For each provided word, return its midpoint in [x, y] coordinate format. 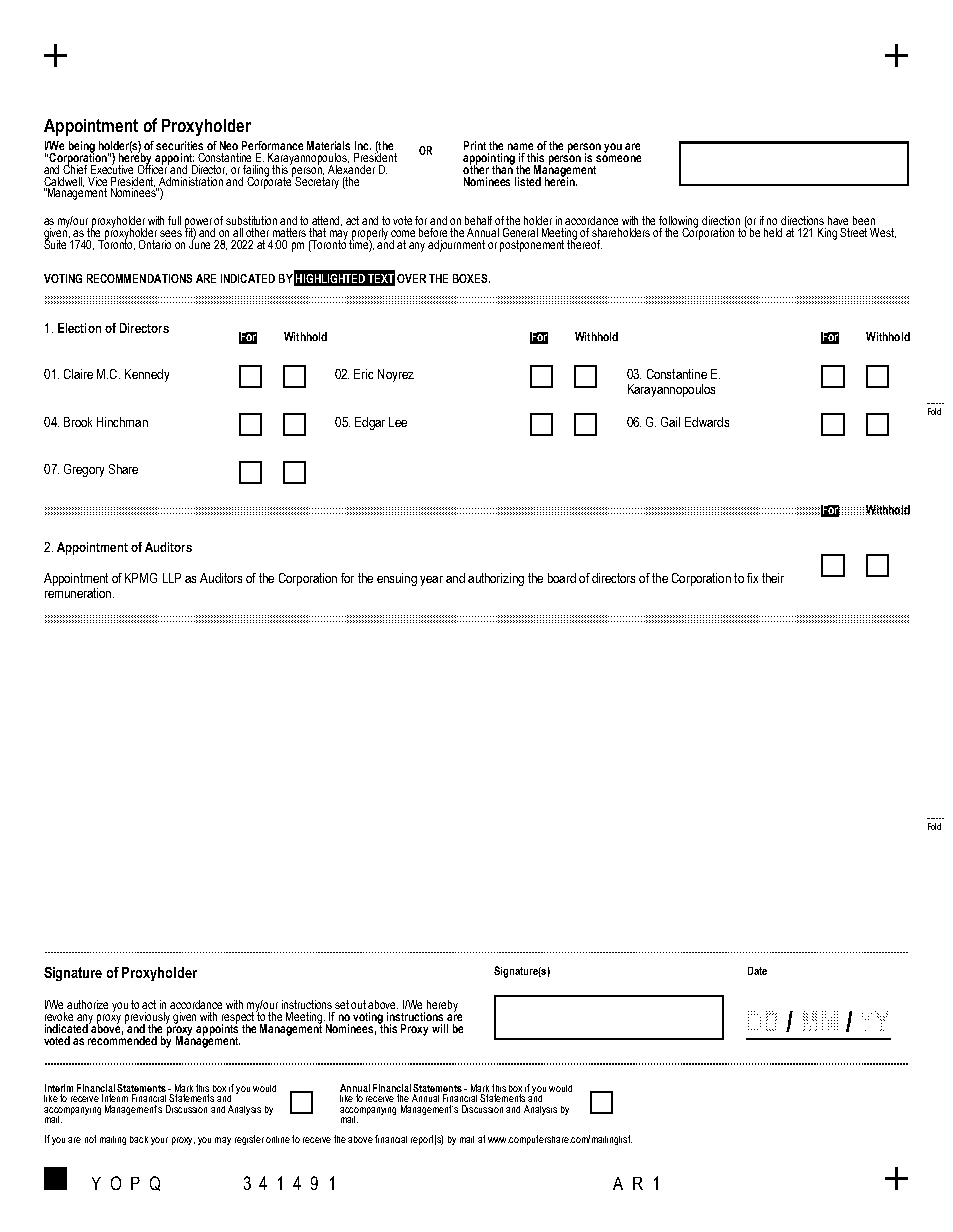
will [440, 1028]
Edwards [707, 422]
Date [757, 971]
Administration [191, 181]
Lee [398, 422]
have [838, 220]
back [139, 1139]
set [342, 1004]
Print [475, 145]
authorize [87, 1004]
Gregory [84, 470]
